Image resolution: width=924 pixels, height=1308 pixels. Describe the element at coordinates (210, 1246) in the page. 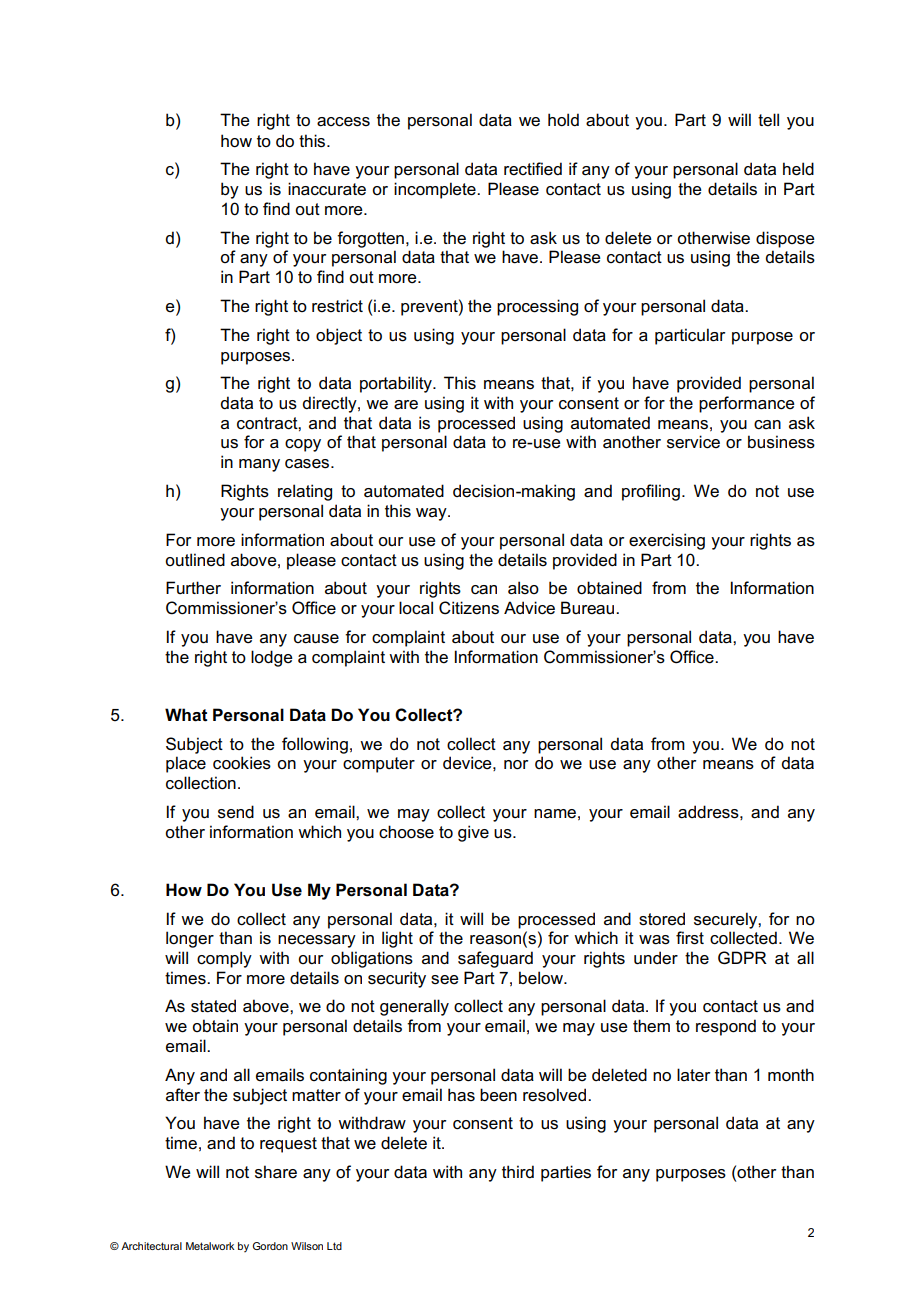

I see `Metalwork` at that location.
